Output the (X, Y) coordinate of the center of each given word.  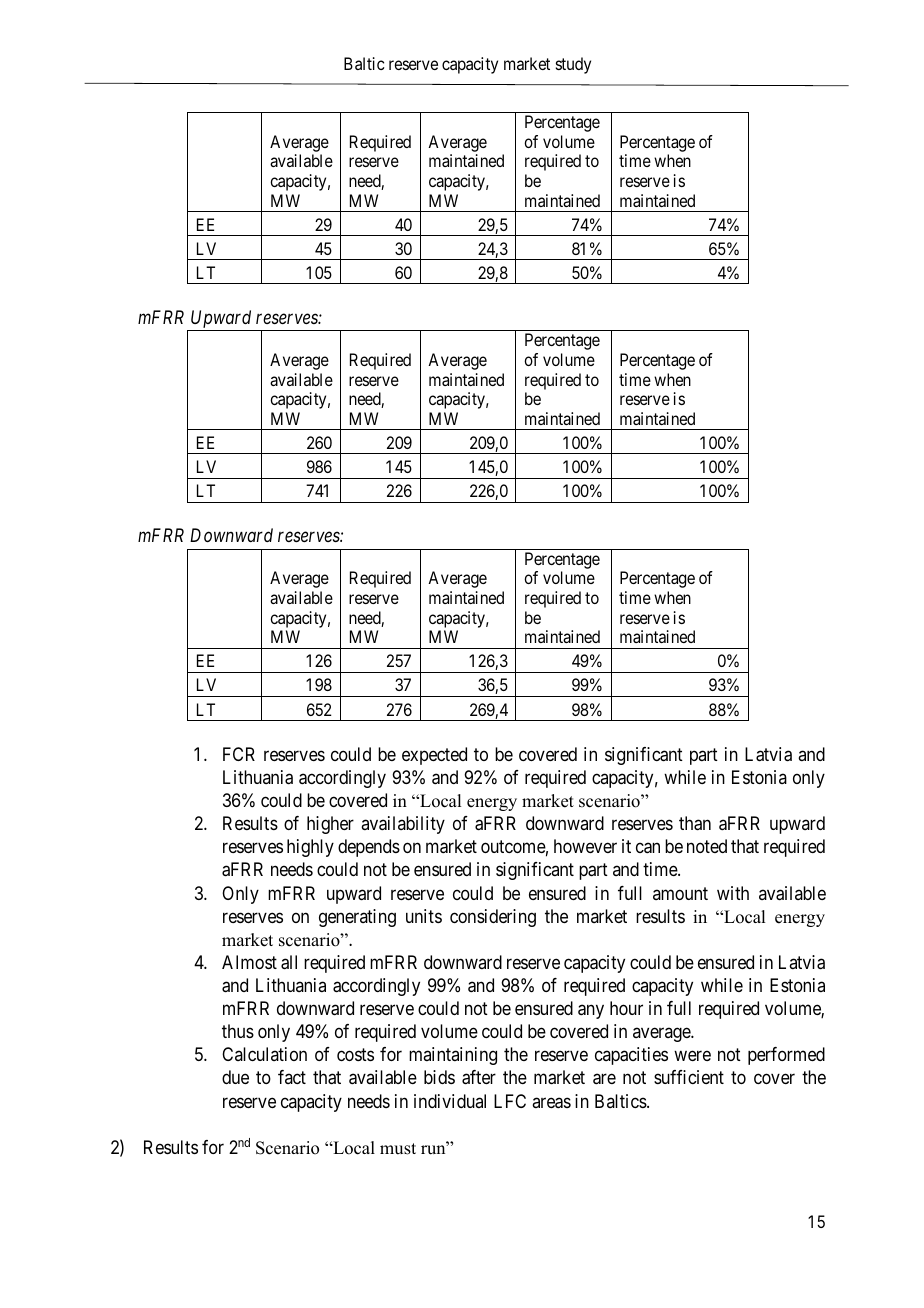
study (573, 65)
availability (403, 825)
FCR (239, 754)
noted (707, 846)
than (695, 823)
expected (434, 756)
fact (292, 1077)
